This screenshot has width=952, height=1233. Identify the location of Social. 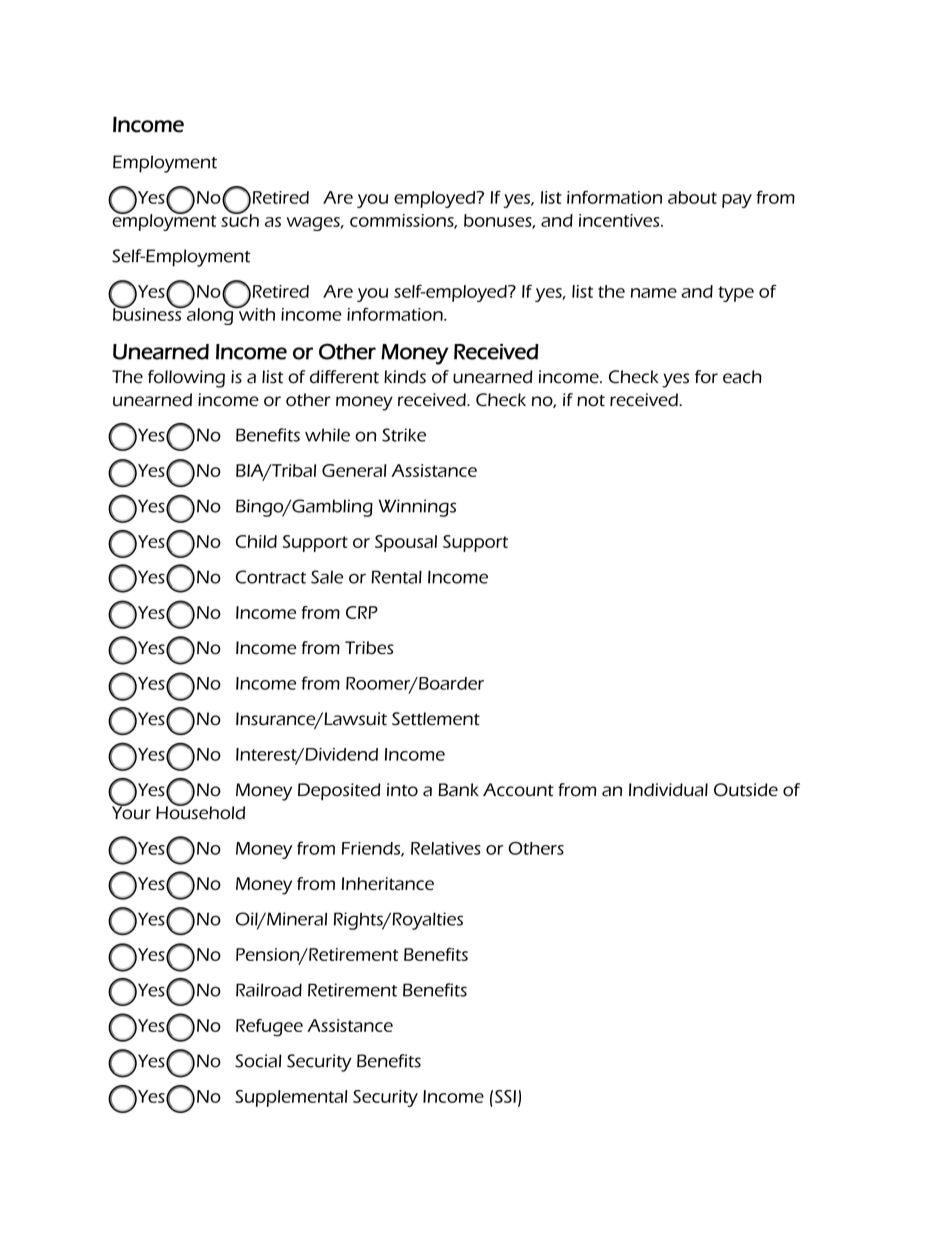
(258, 1061).
